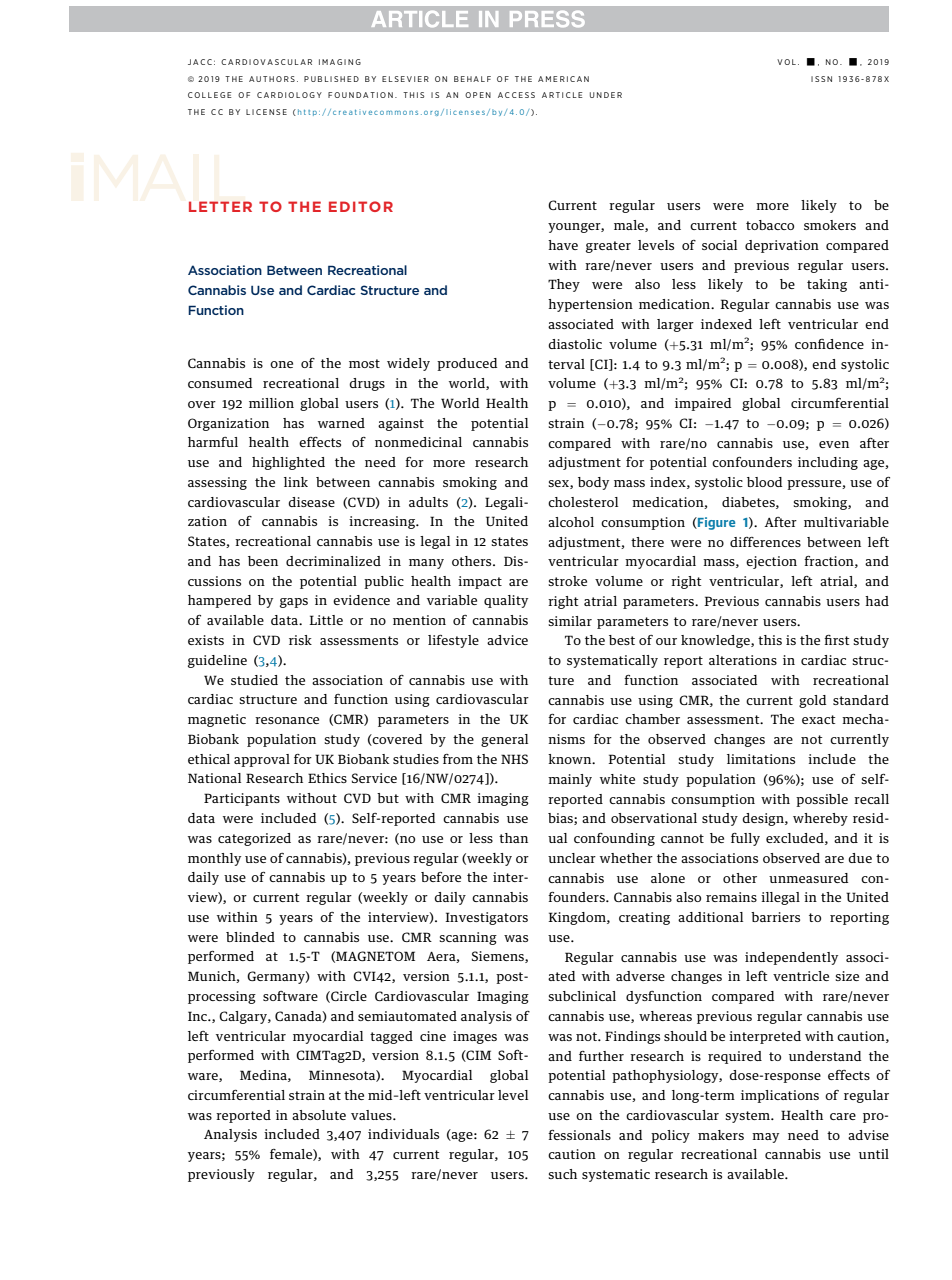 Image resolution: width=952 pixels, height=1280 pixels. I want to click on alterations, so click(743, 660).
